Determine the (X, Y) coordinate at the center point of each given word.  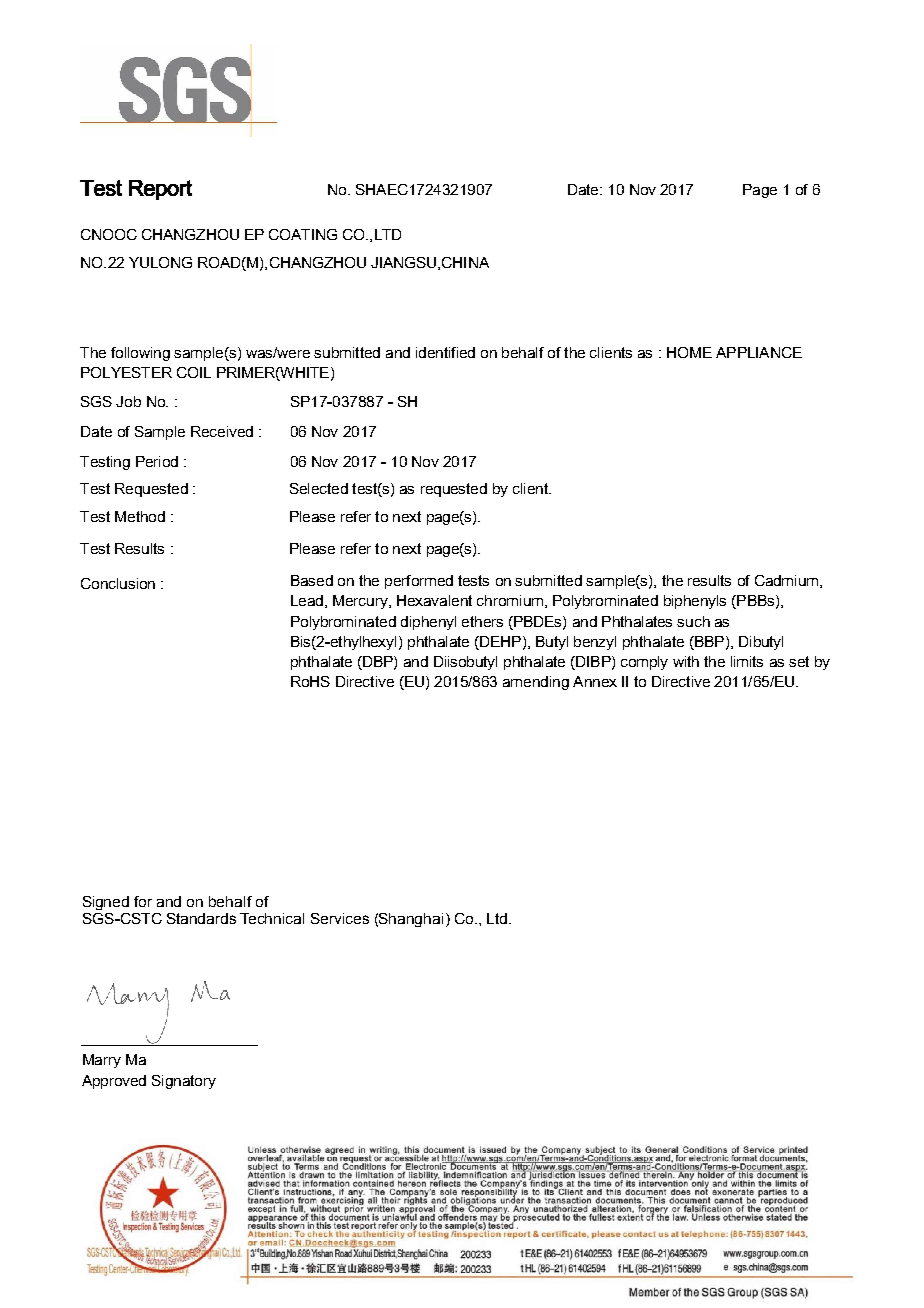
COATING (303, 234)
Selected (319, 488)
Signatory (184, 1082)
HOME (689, 352)
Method (140, 516)
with (686, 661)
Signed (106, 903)
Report (160, 190)
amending (536, 683)
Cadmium (788, 581)
